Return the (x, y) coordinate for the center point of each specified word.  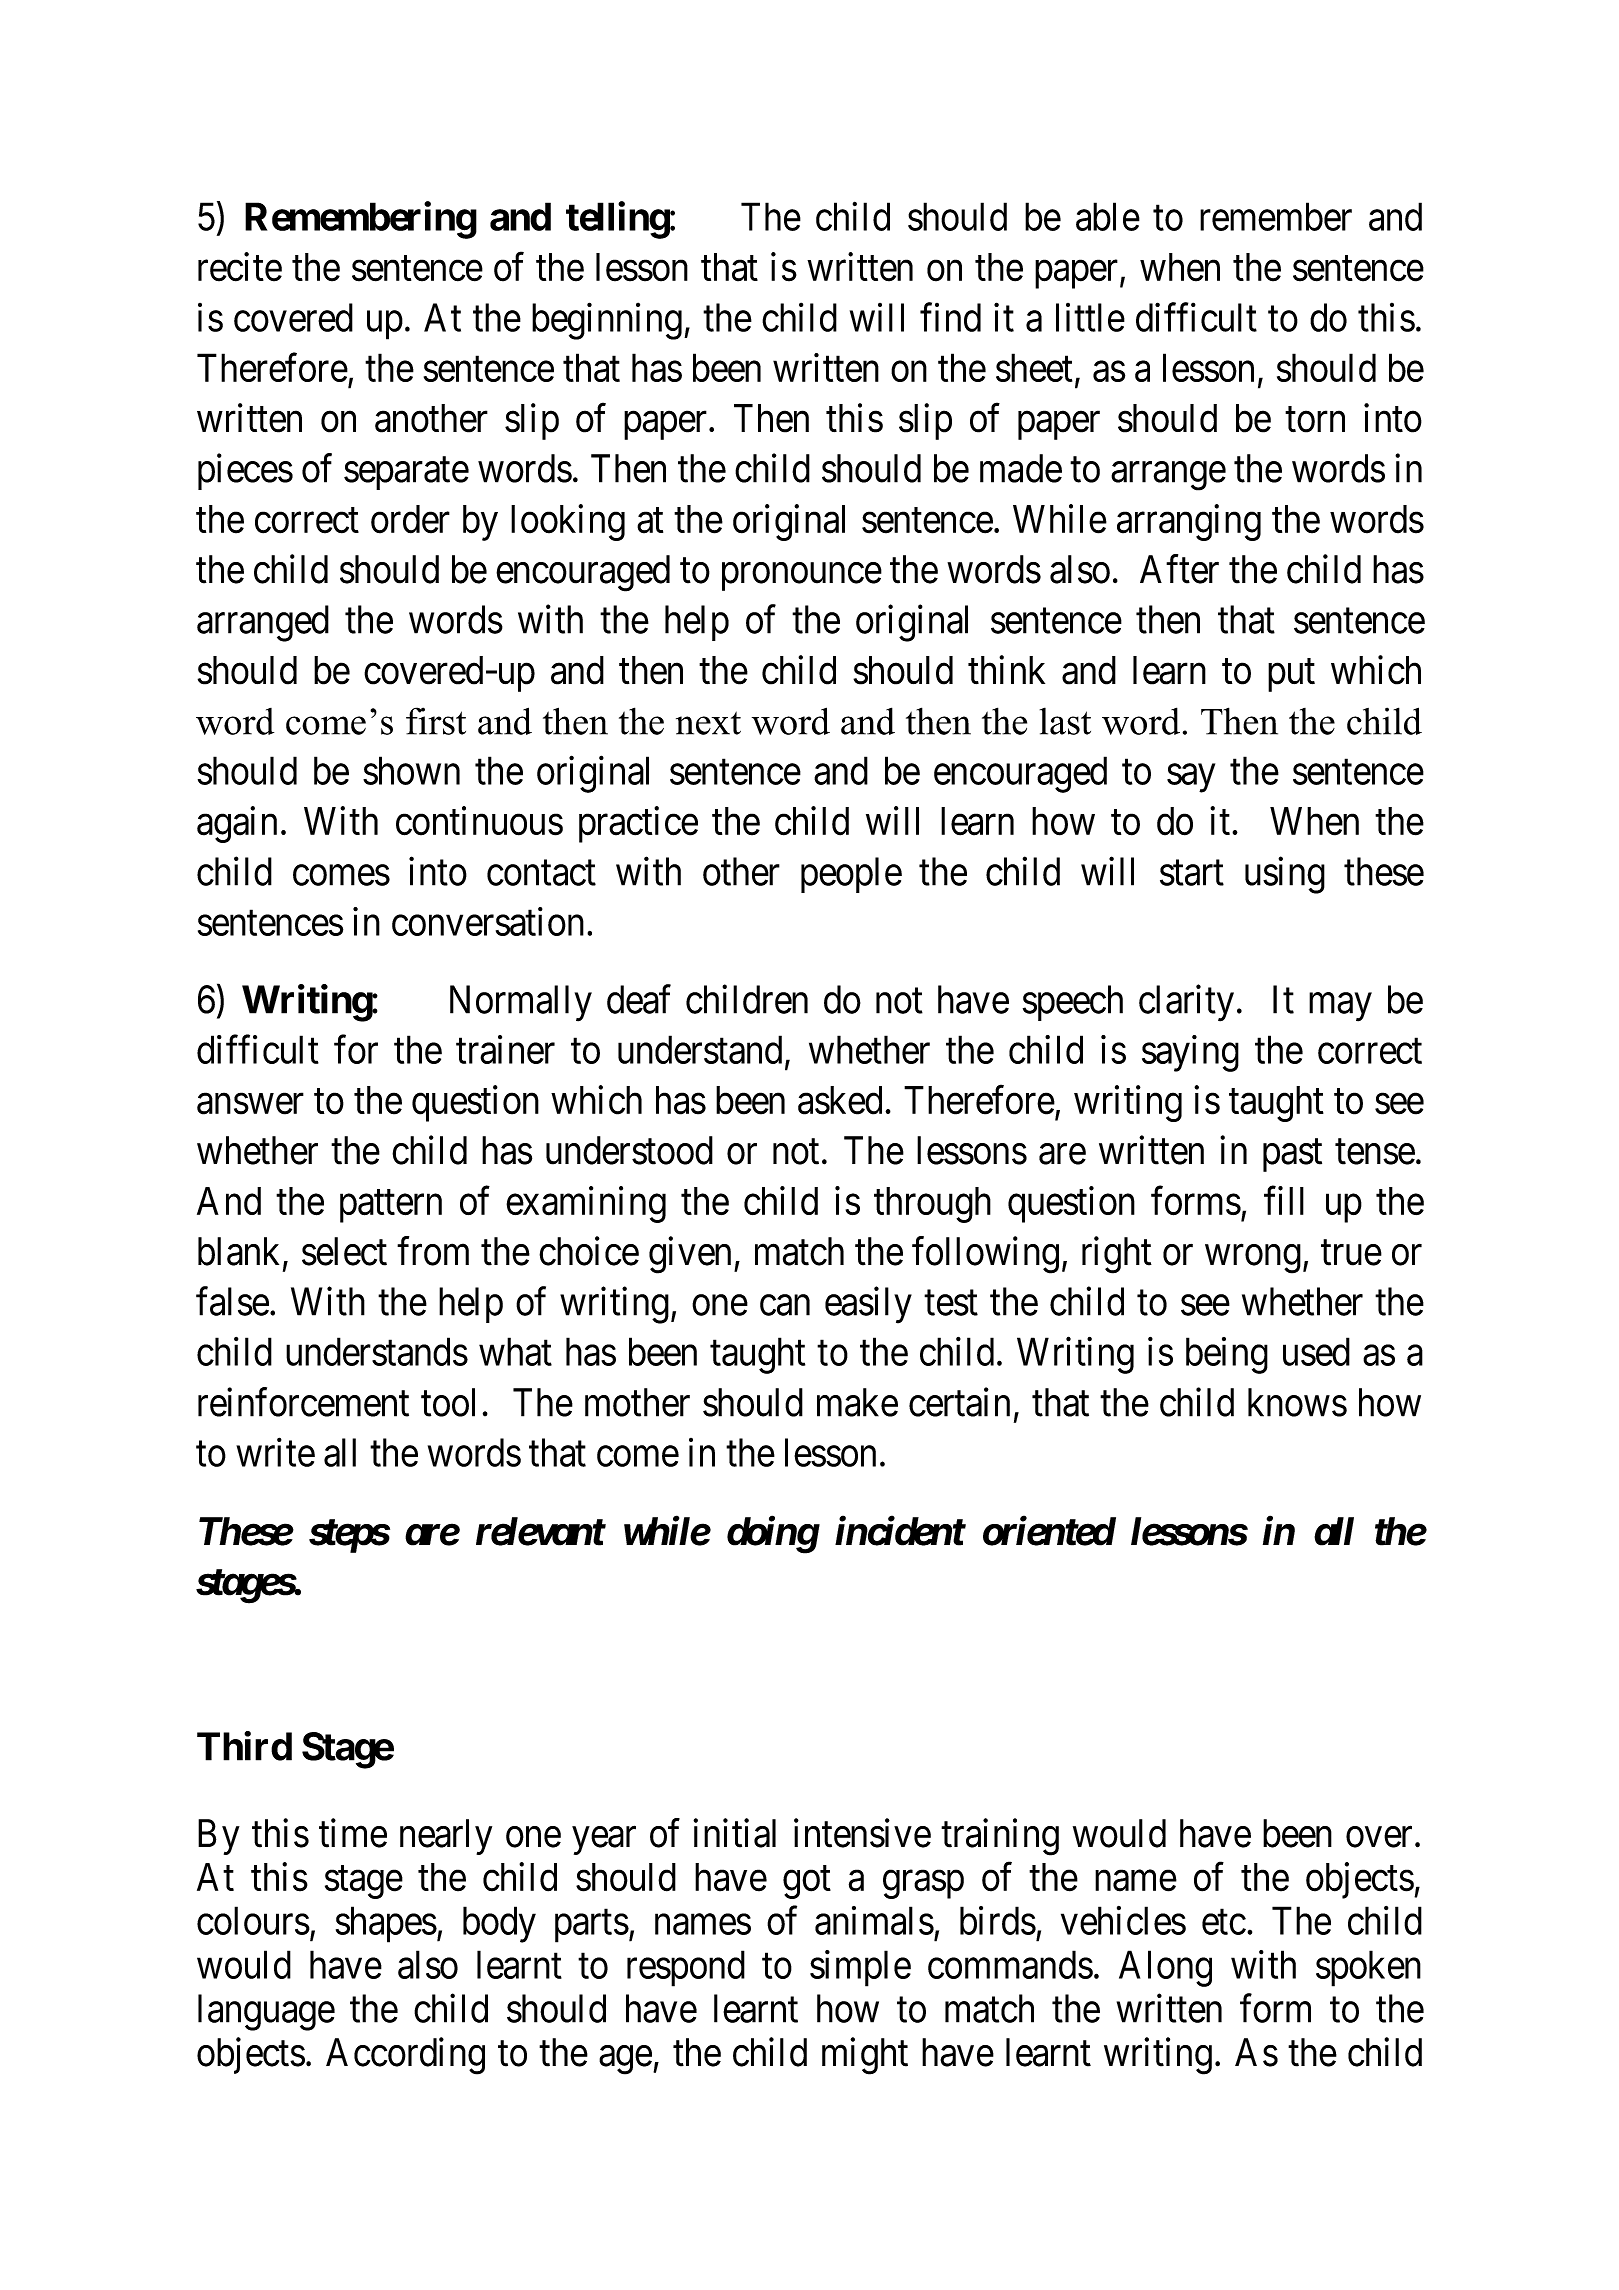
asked (840, 1100)
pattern (391, 1206)
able (1108, 216)
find (950, 317)
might (865, 2056)
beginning (607, 321)
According (405, 2056)
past (1292, 1155)
